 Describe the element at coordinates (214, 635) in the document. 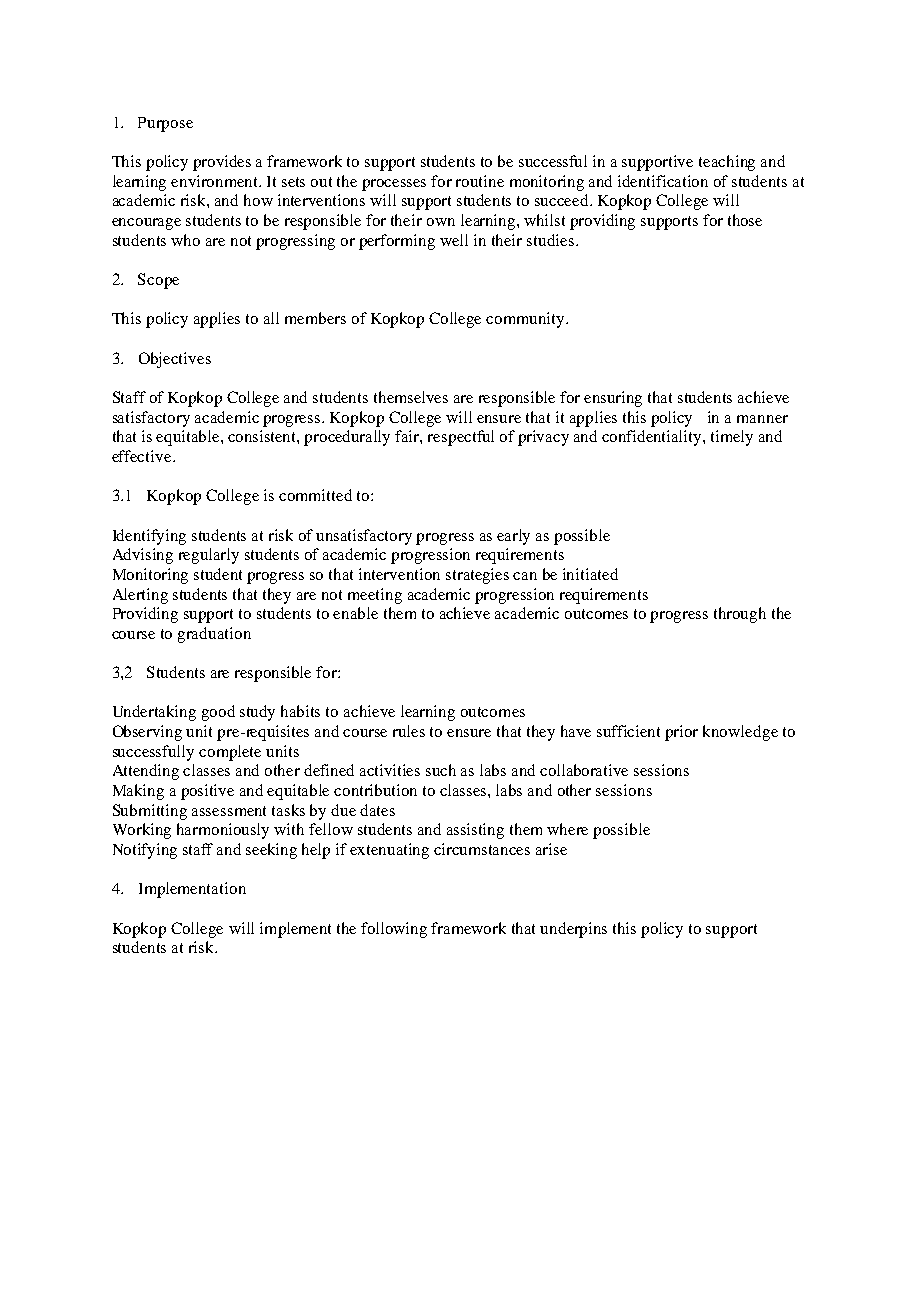

I see `graduation` at that location.
